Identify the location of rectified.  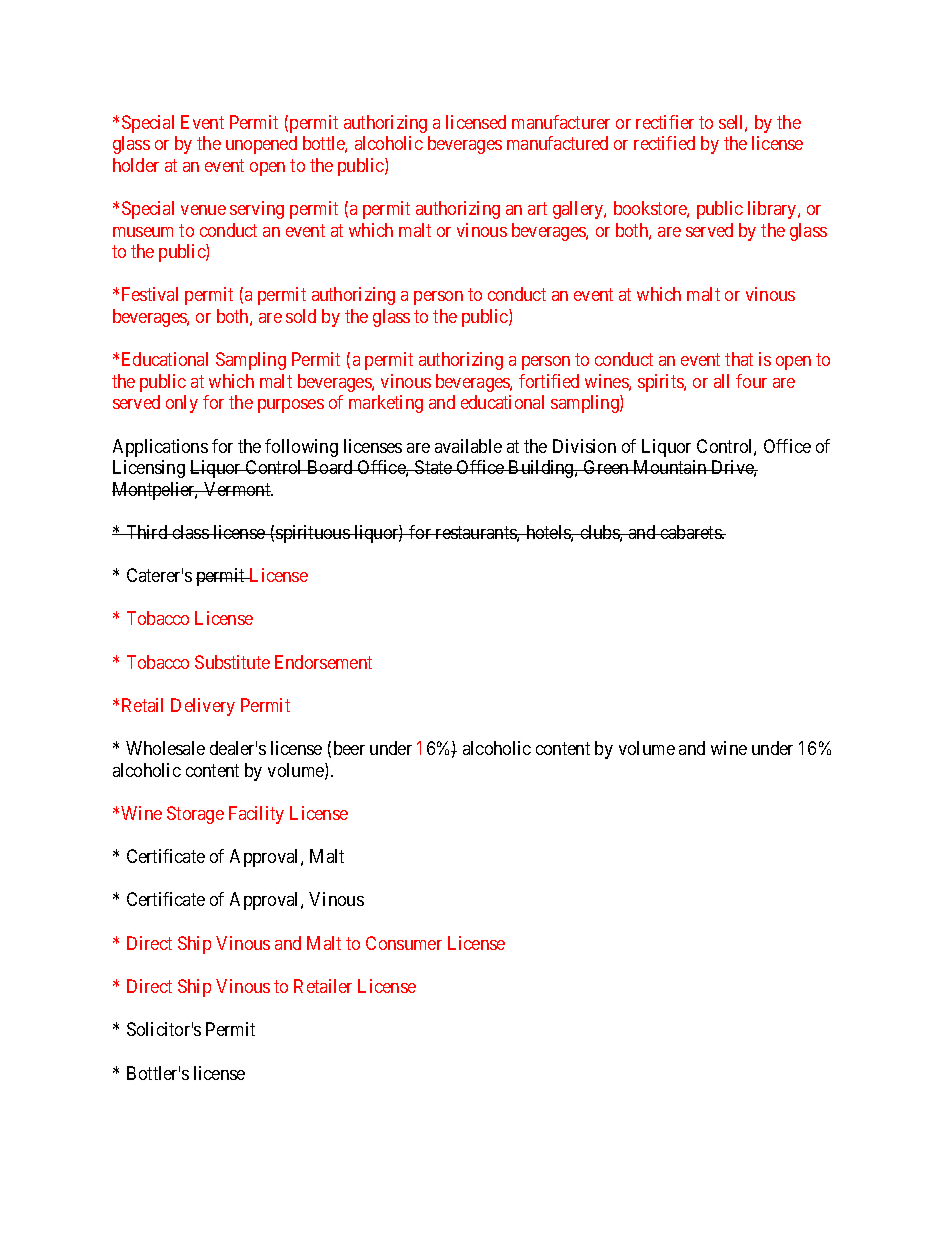
(664, 143).
